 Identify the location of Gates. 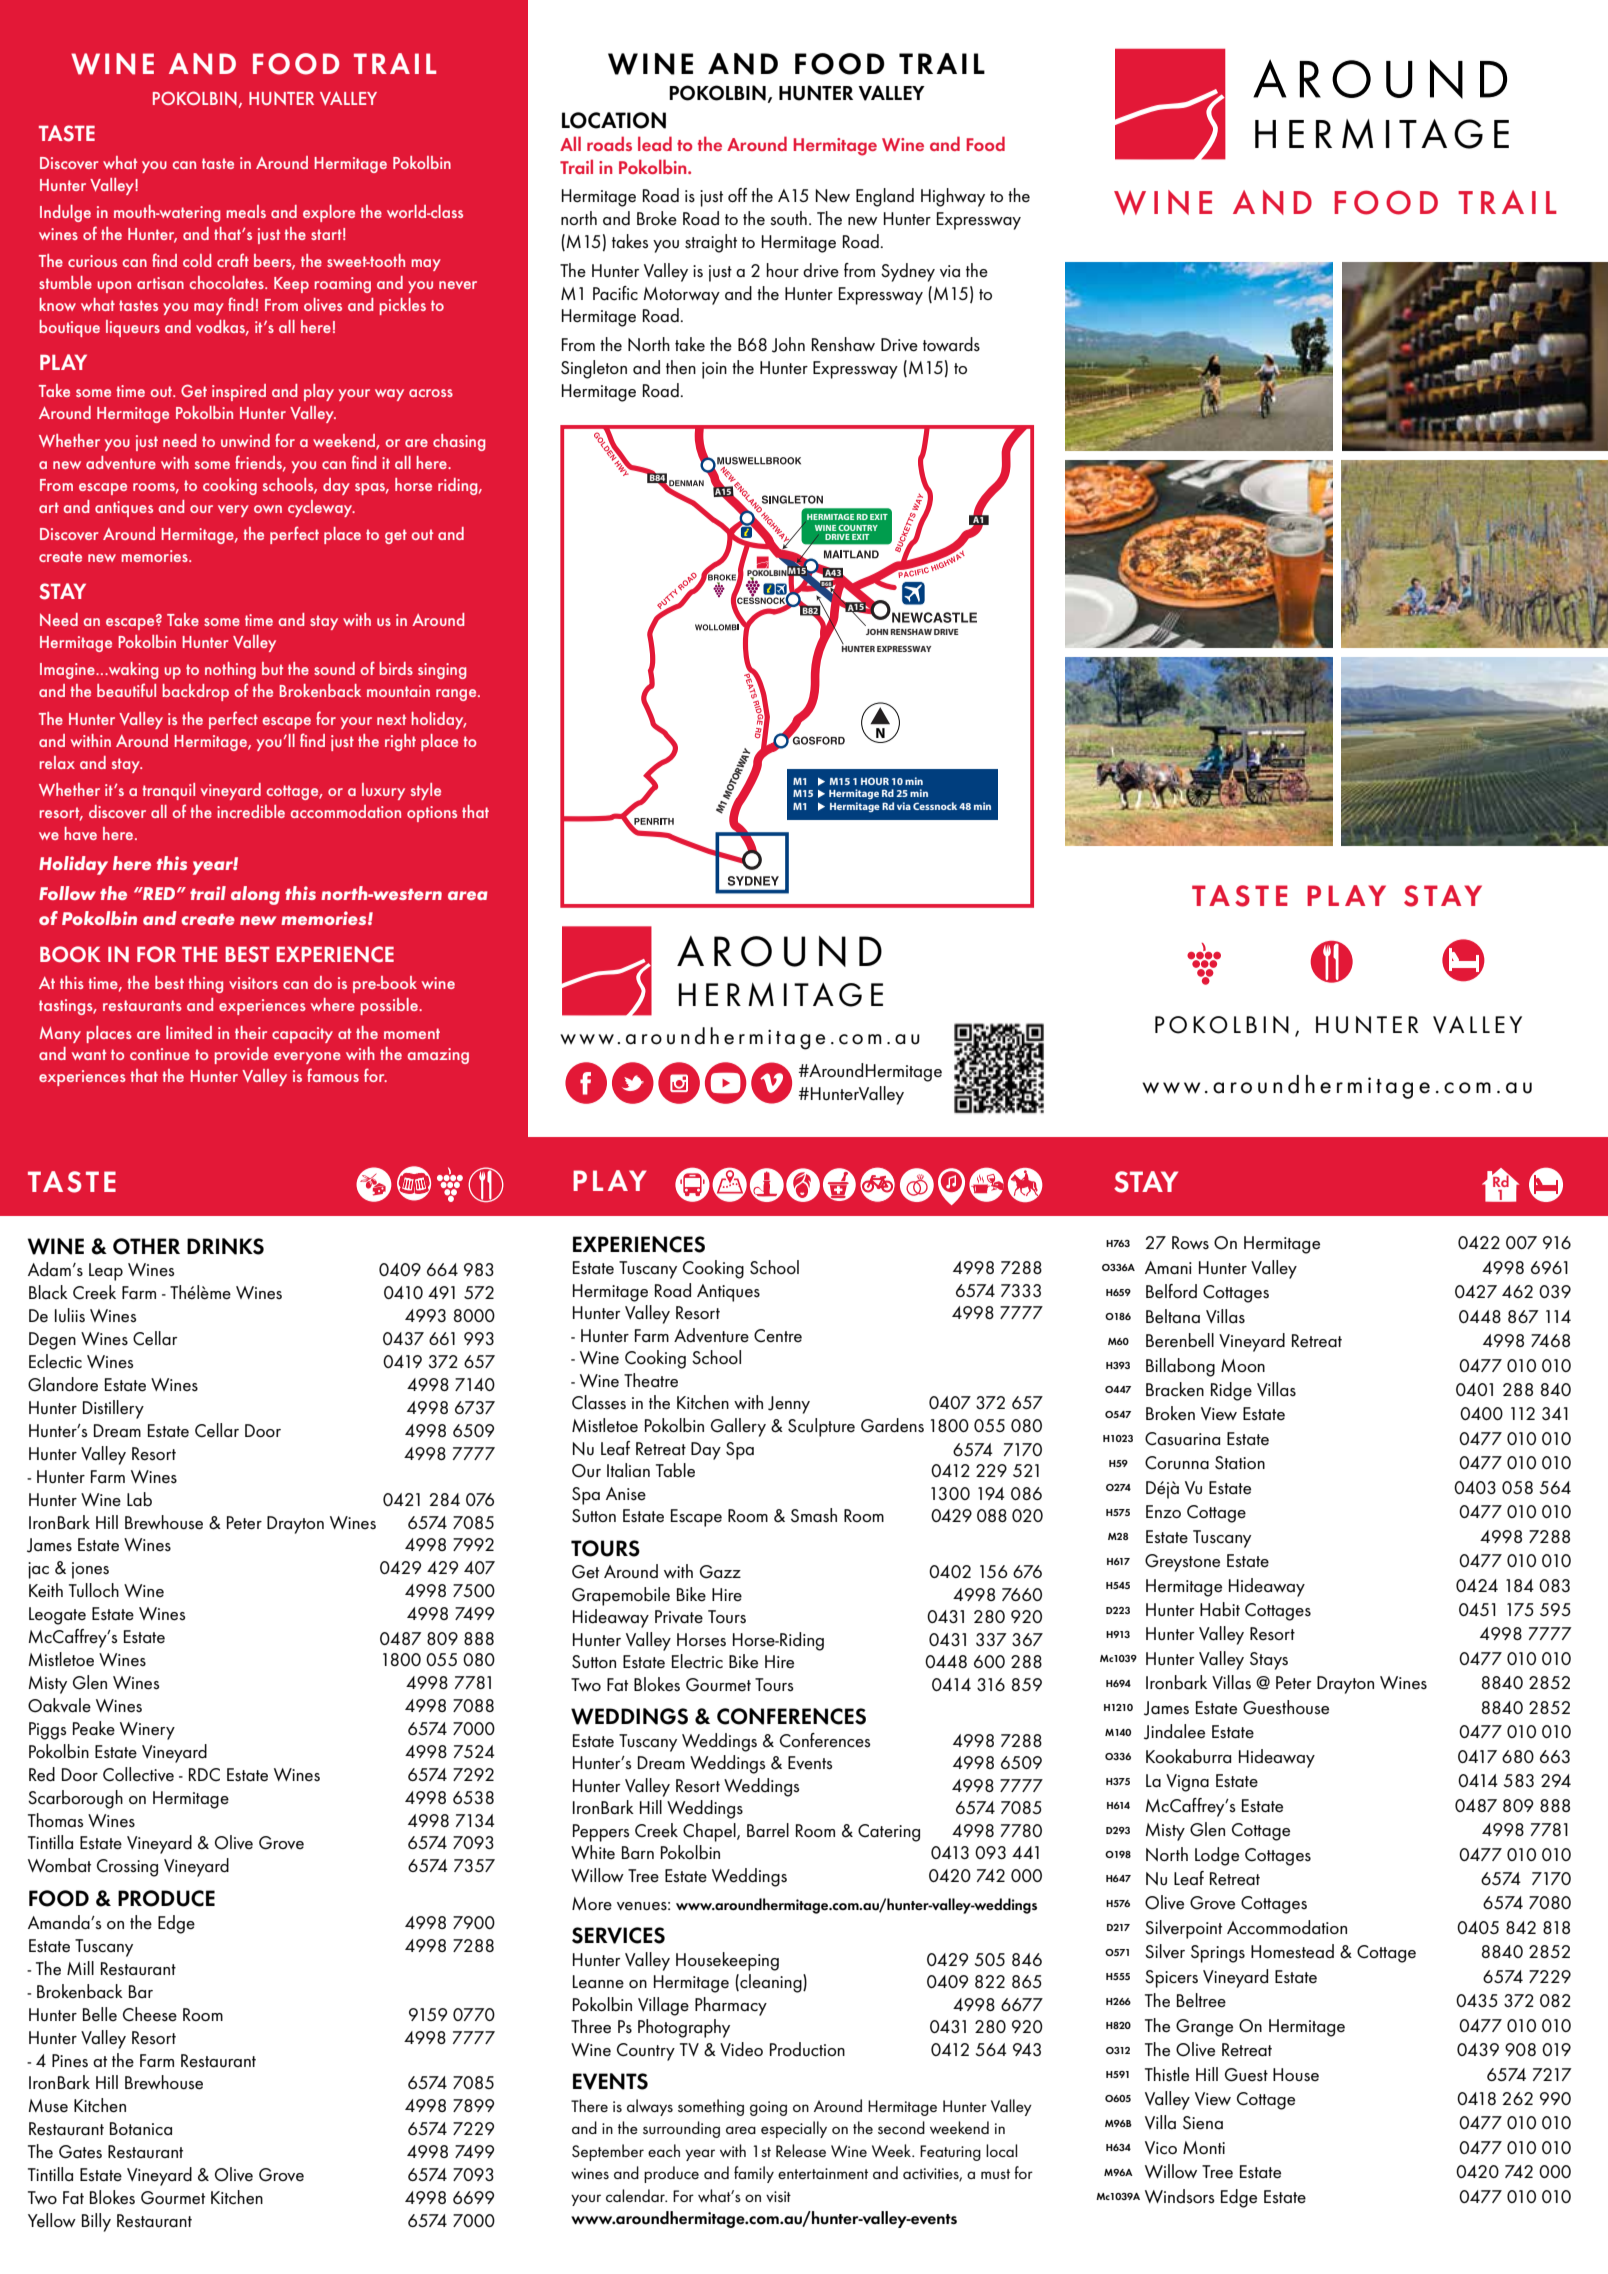
(80, 2152).
